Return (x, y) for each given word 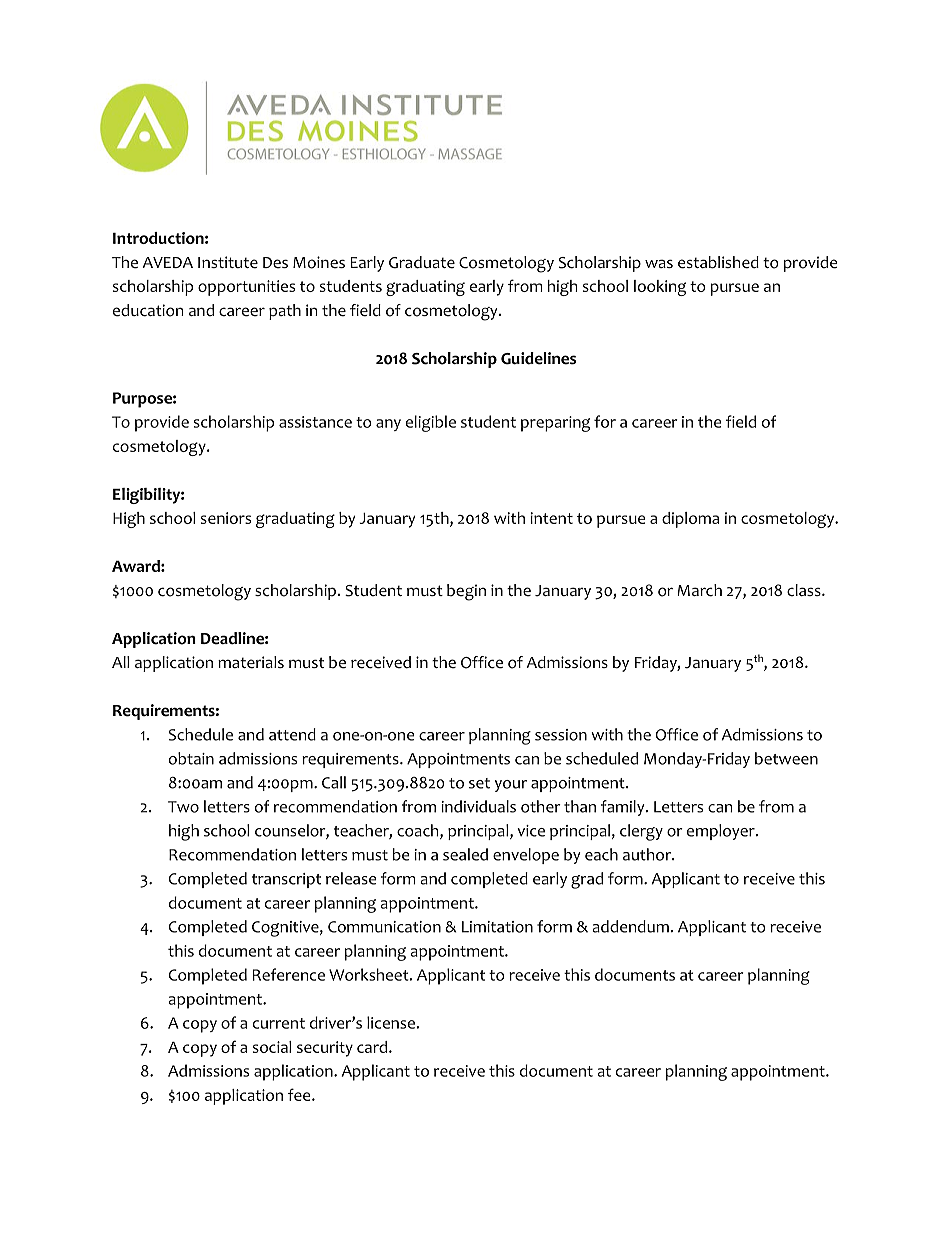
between (786, 758)
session (561, 735)
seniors (226, 518)
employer (722, 832)
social (272, 1047)
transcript (286, 880)
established (718, 262)
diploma (690, 520)
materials (251, 662)
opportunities (246, 288)
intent (551, 518)
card (373, 1047)
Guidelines (538, 358)
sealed (465, 854)
